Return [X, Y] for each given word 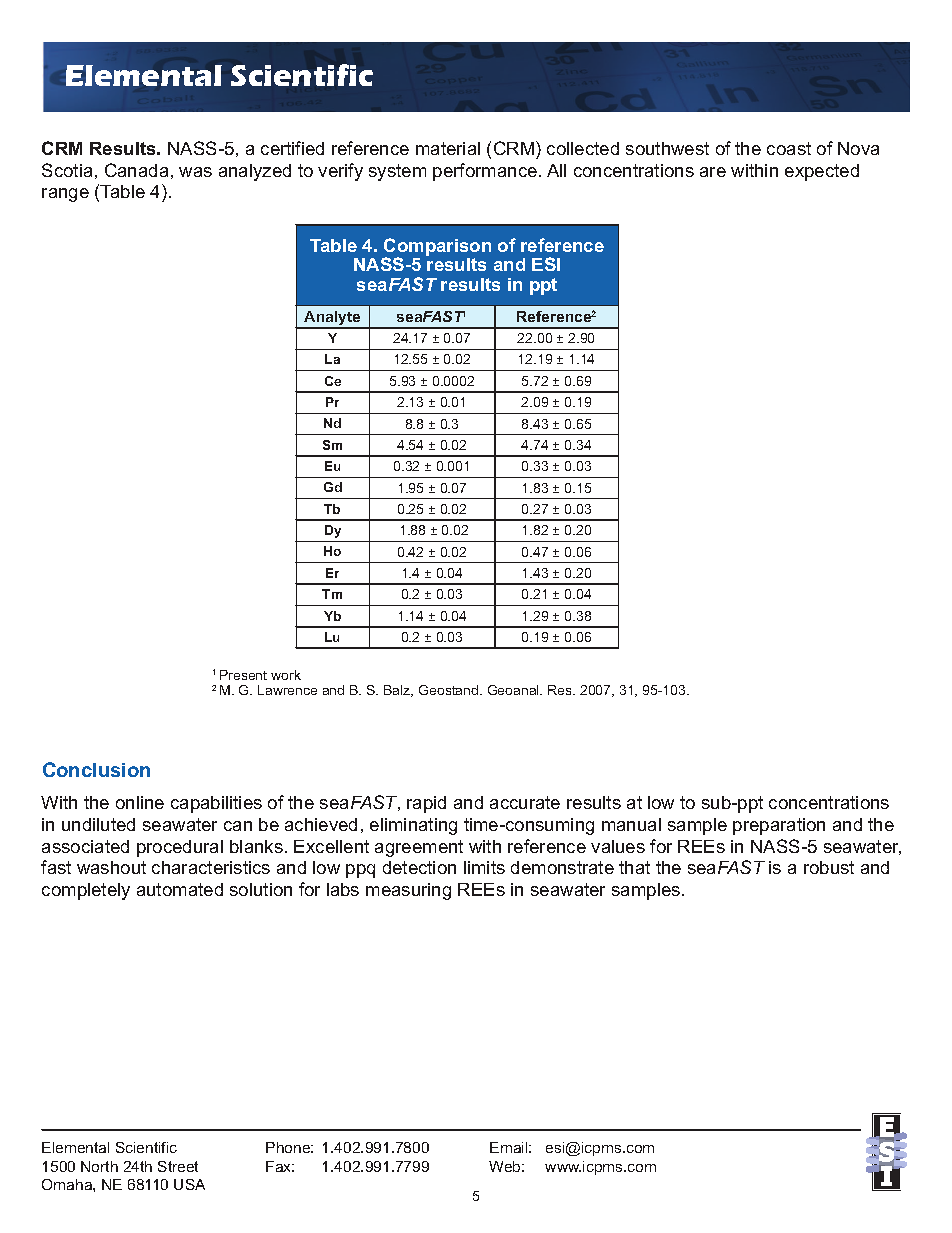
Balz [398, 691]
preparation [779, 826]
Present [243, 675]
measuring [408, 891]
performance [485, 172]
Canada [136, 170]
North [99, 1166]
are [713, 172]
